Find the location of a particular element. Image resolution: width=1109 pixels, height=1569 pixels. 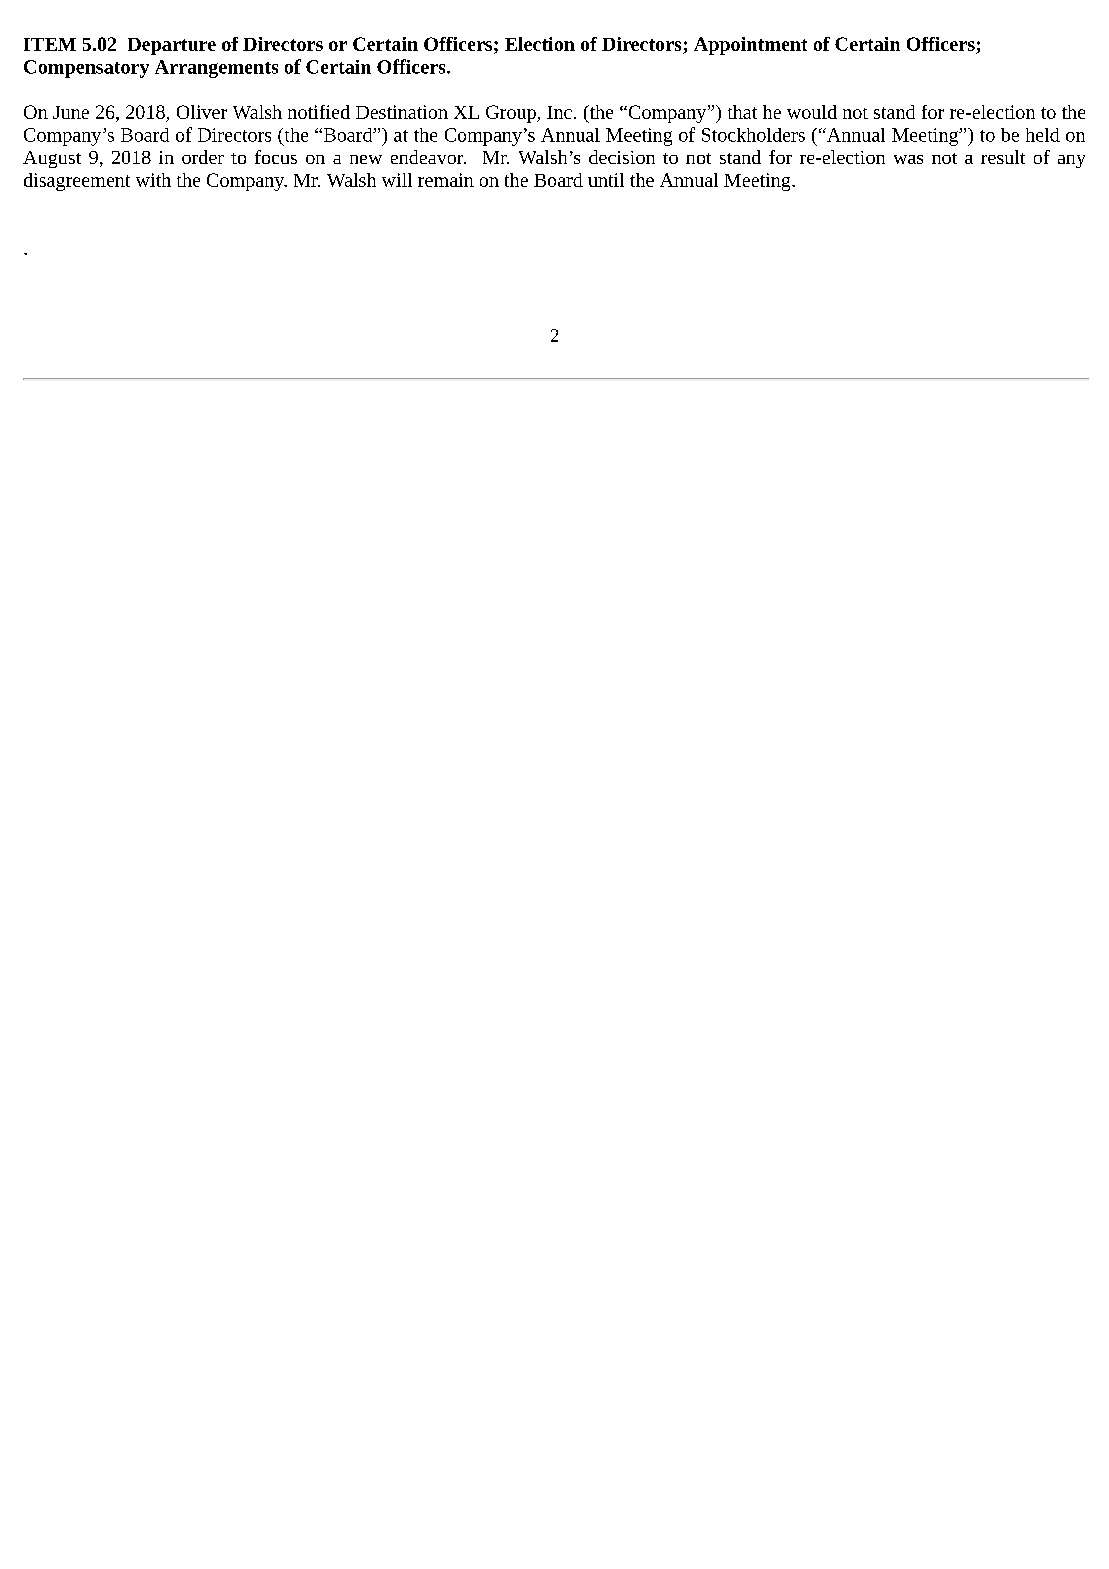

Stockholders is located at coordinates (753, 135).
